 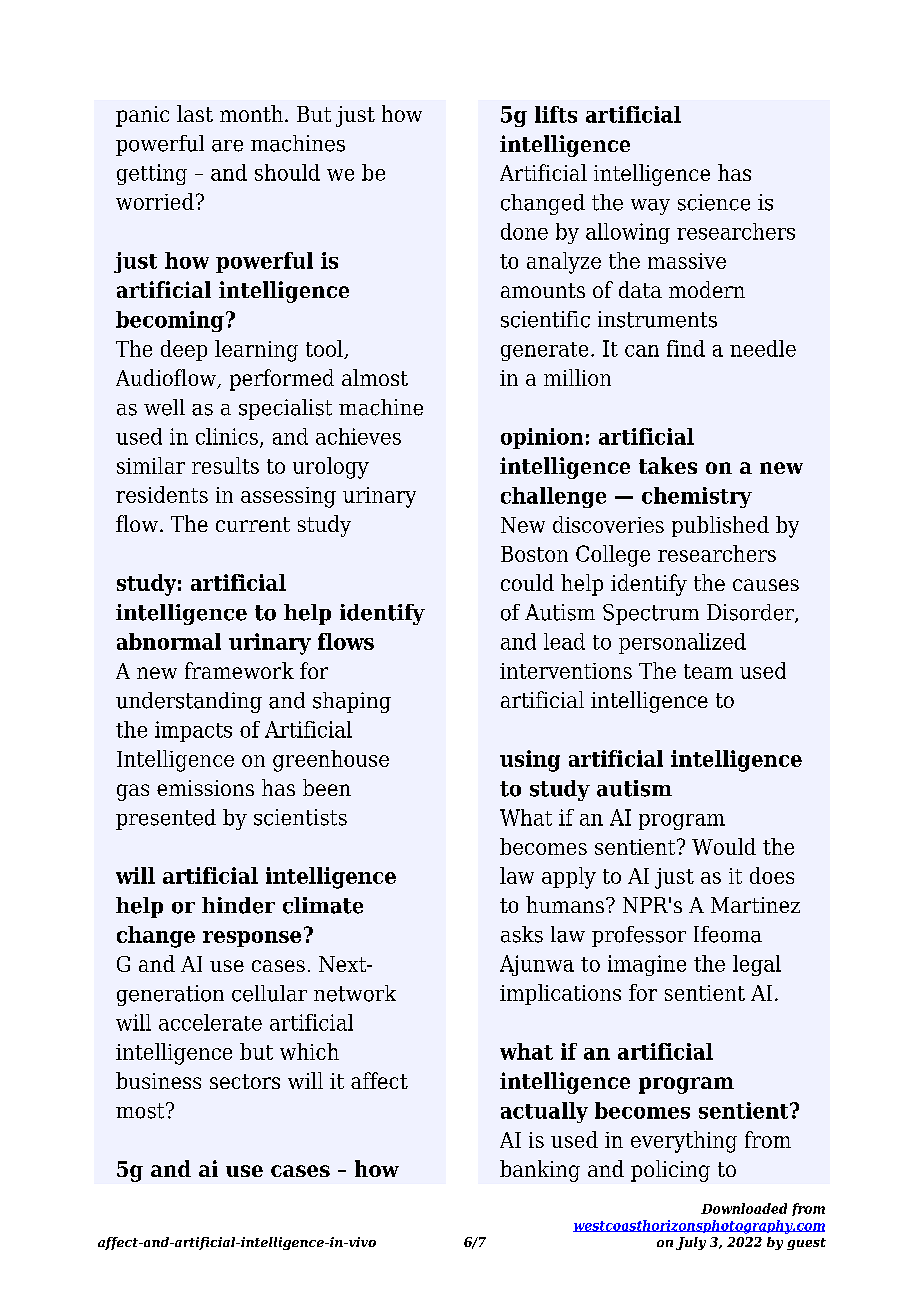 What do you see at coordinates (566, 671) in the page?
I see `interventions` at bounding box center [566, 671].
